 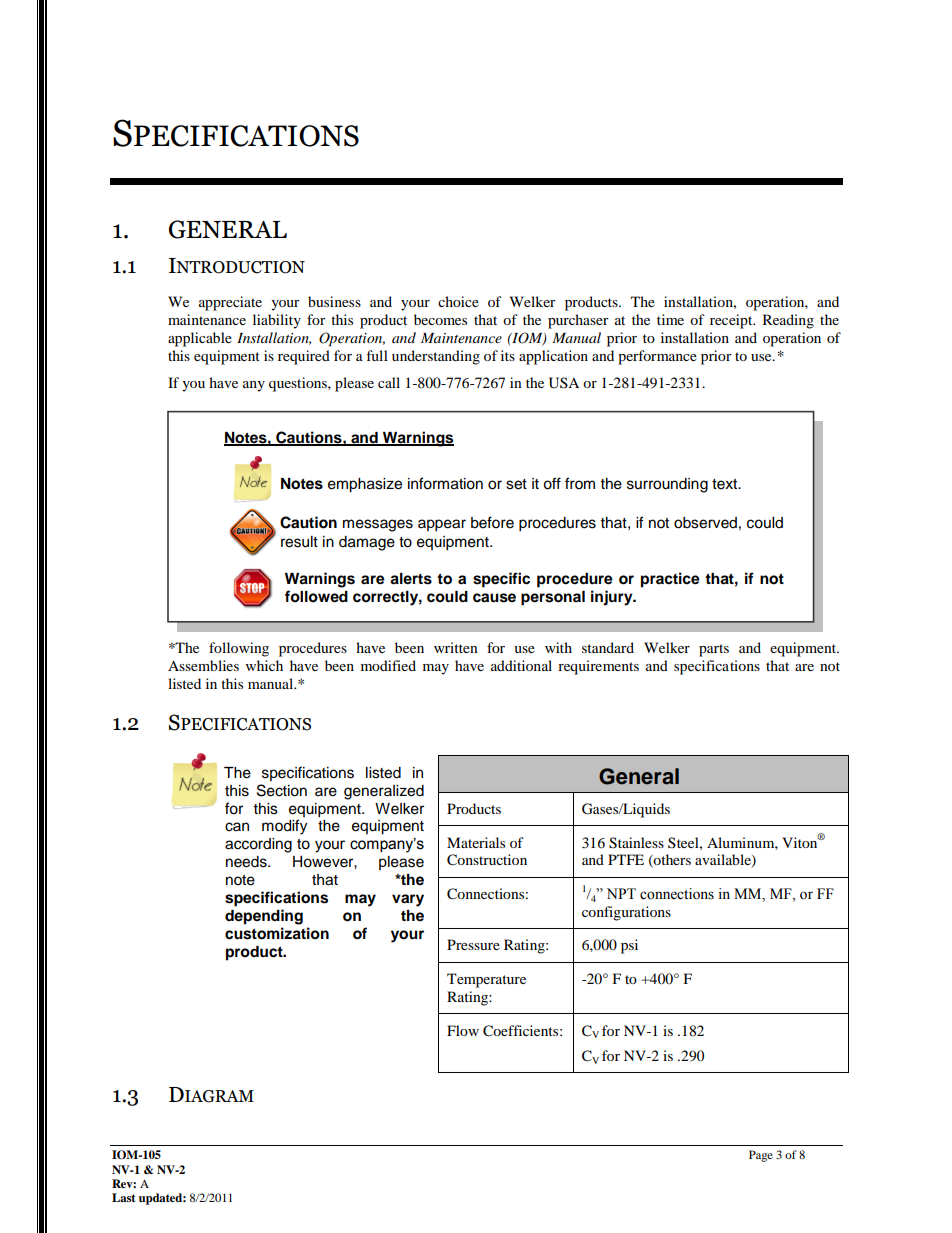 I want to click on practice, so click(x=670, y=580).
